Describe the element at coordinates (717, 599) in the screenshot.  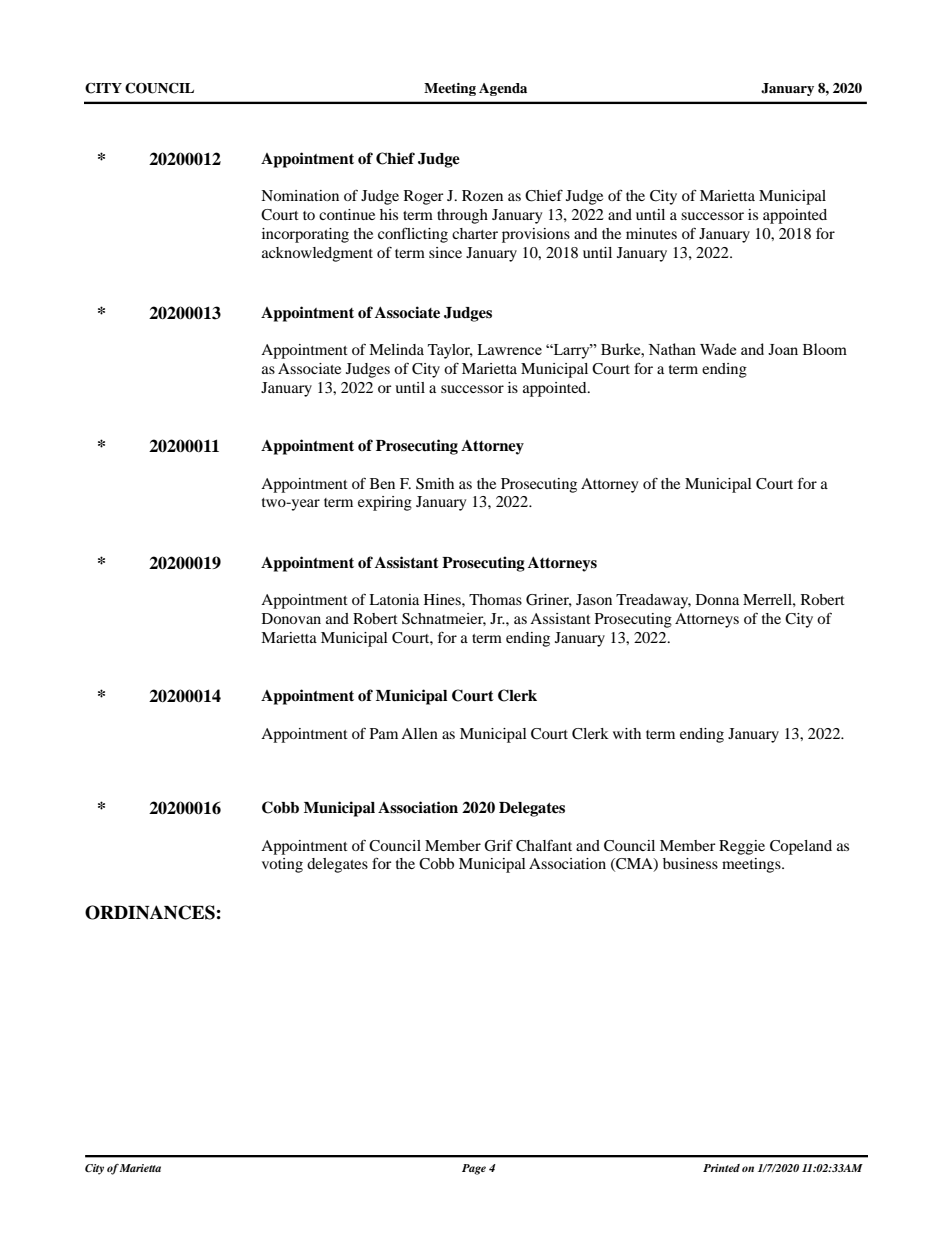
I see `Donna` at that location.
